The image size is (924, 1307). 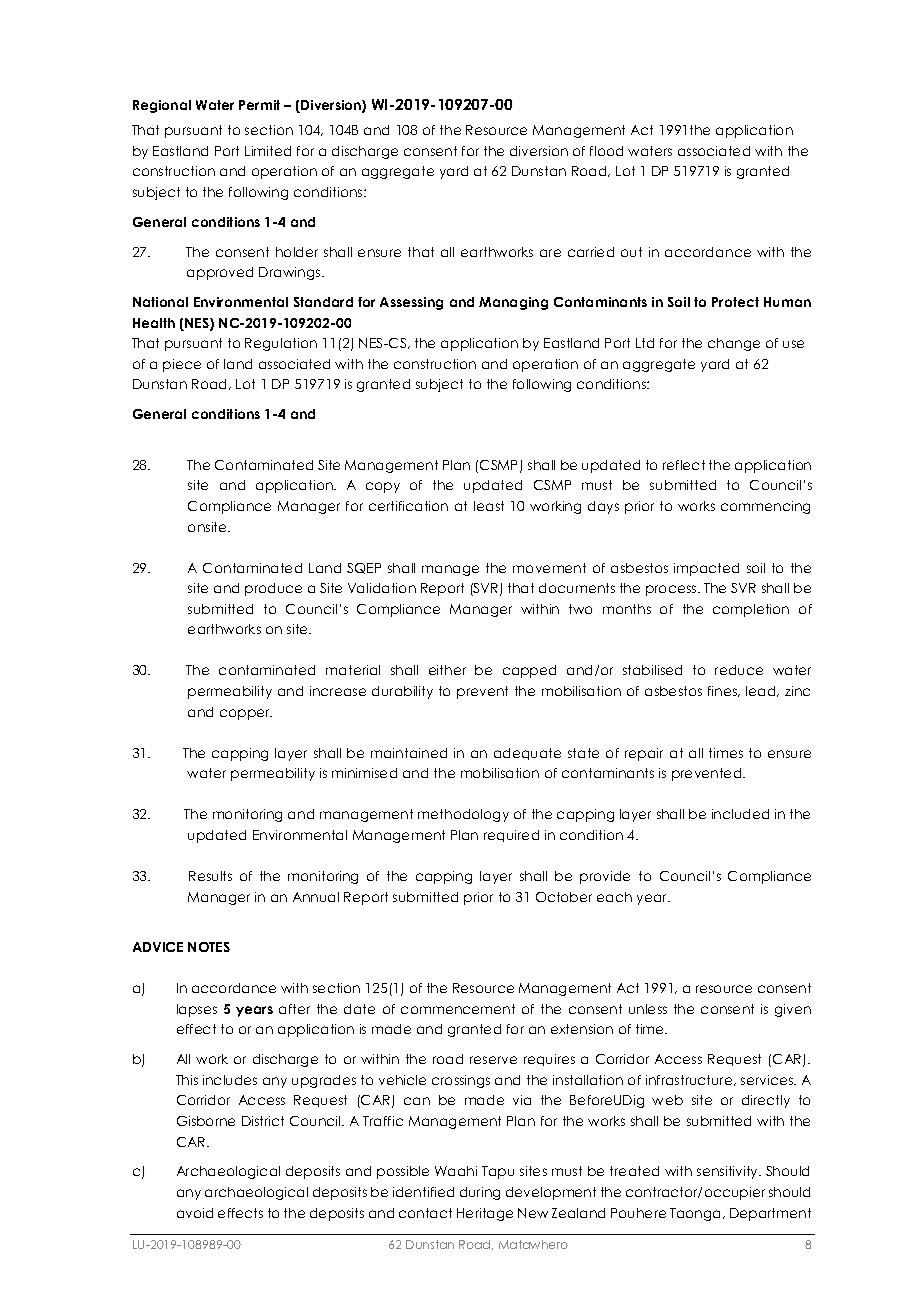 What do you see at coordinates (739, 670) in the image?
I see `reduce` at bounding box center [739, 670].
